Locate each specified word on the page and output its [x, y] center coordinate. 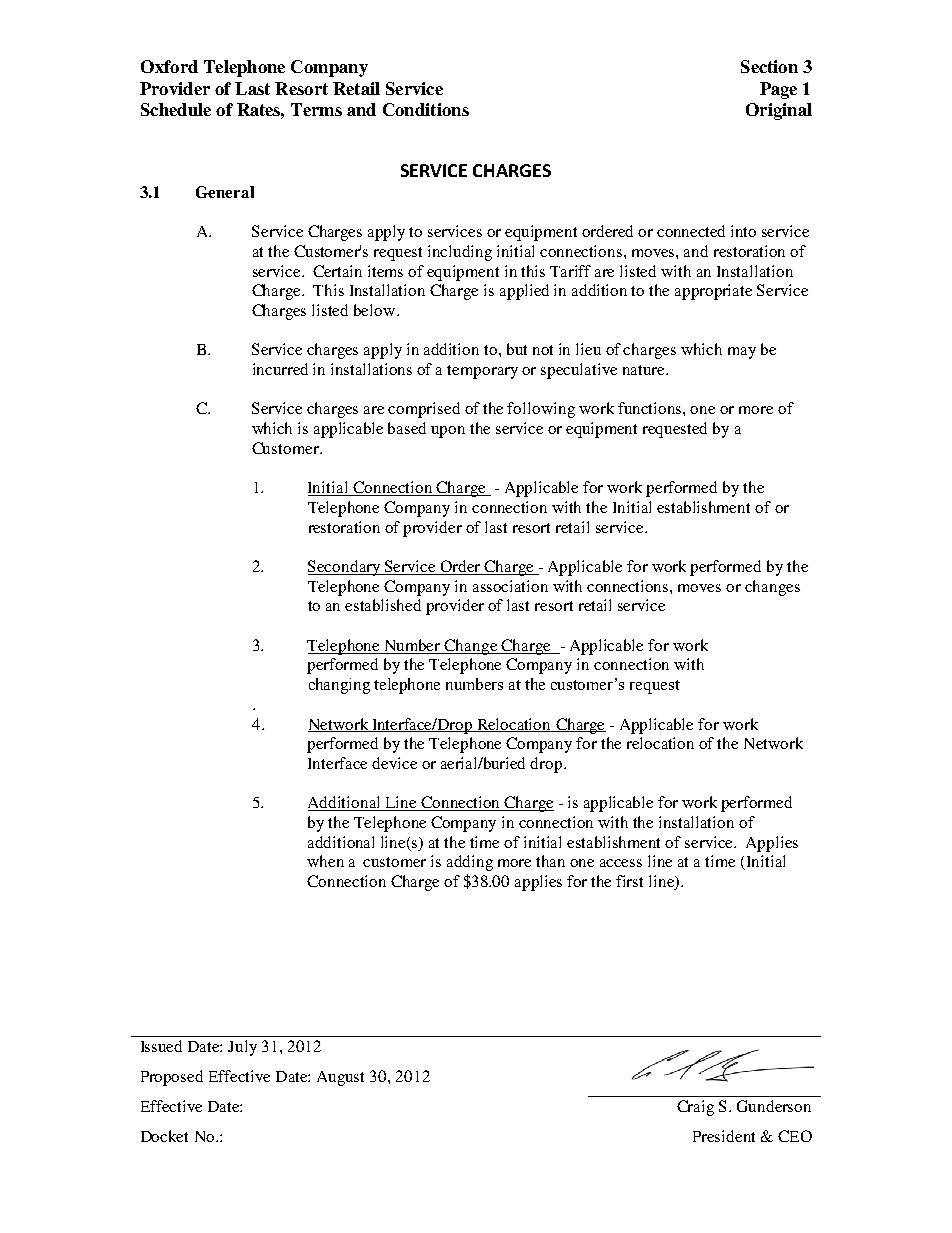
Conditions [426, 109]
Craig [695, 1108]
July [242, 1048]
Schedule [176, 109]
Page [778, 90]
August [340, 1078]
